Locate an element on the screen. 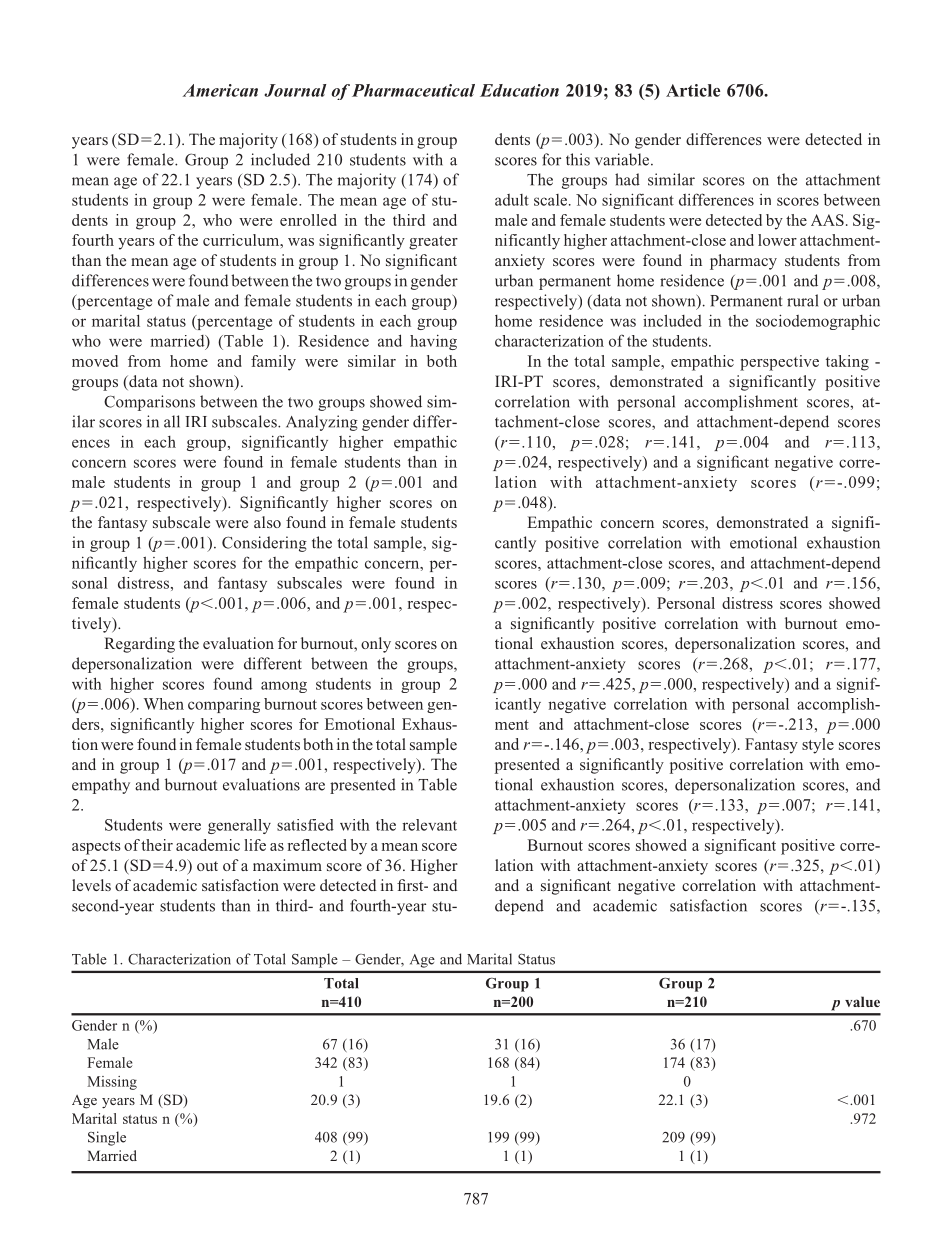 This screenshot has height=1233, width=952. their is located at coordinates (157, 845).
